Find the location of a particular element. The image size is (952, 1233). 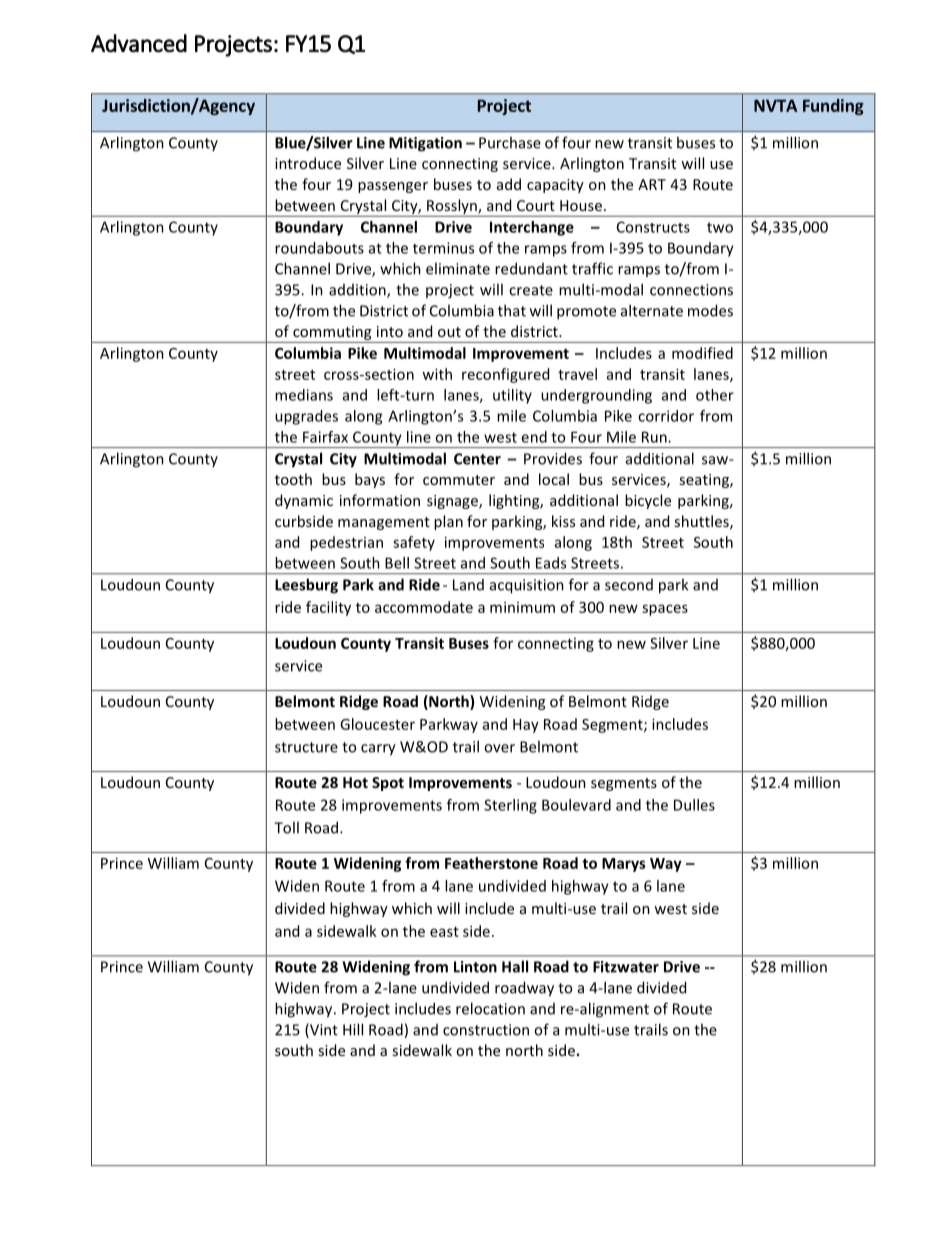

commuting is located at coordinates (332, 334).
